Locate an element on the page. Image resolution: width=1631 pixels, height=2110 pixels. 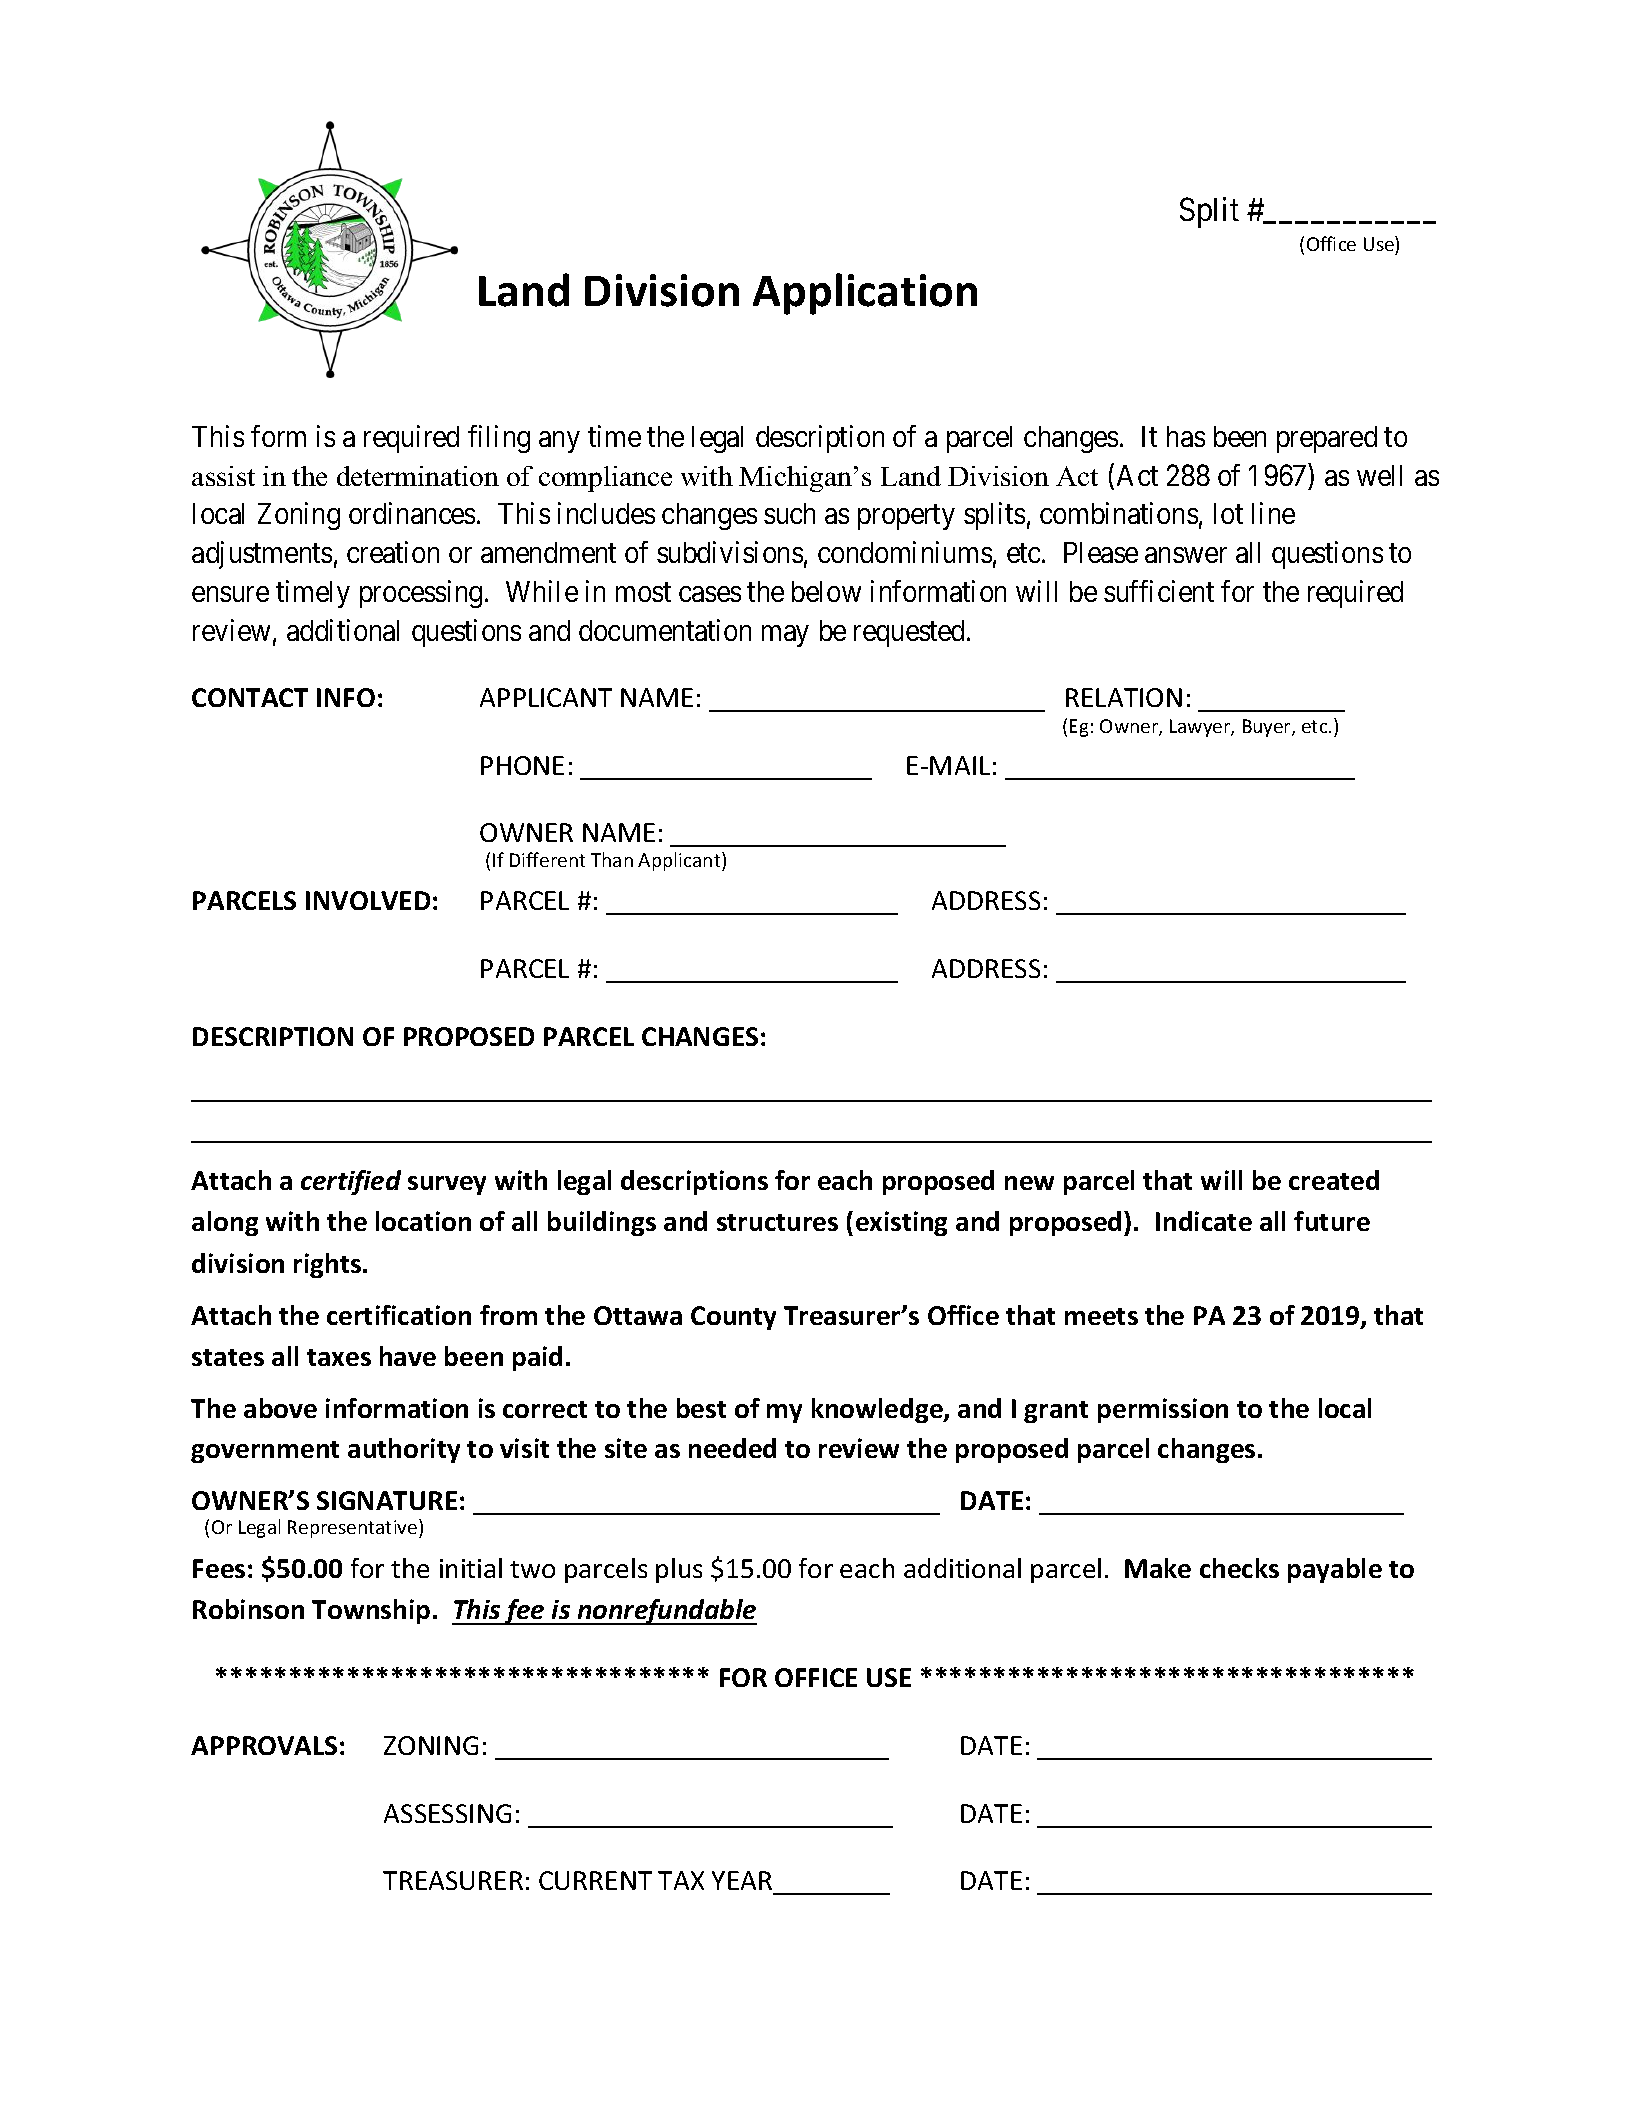
CURRENT is located at coordinates (595, 1880).
